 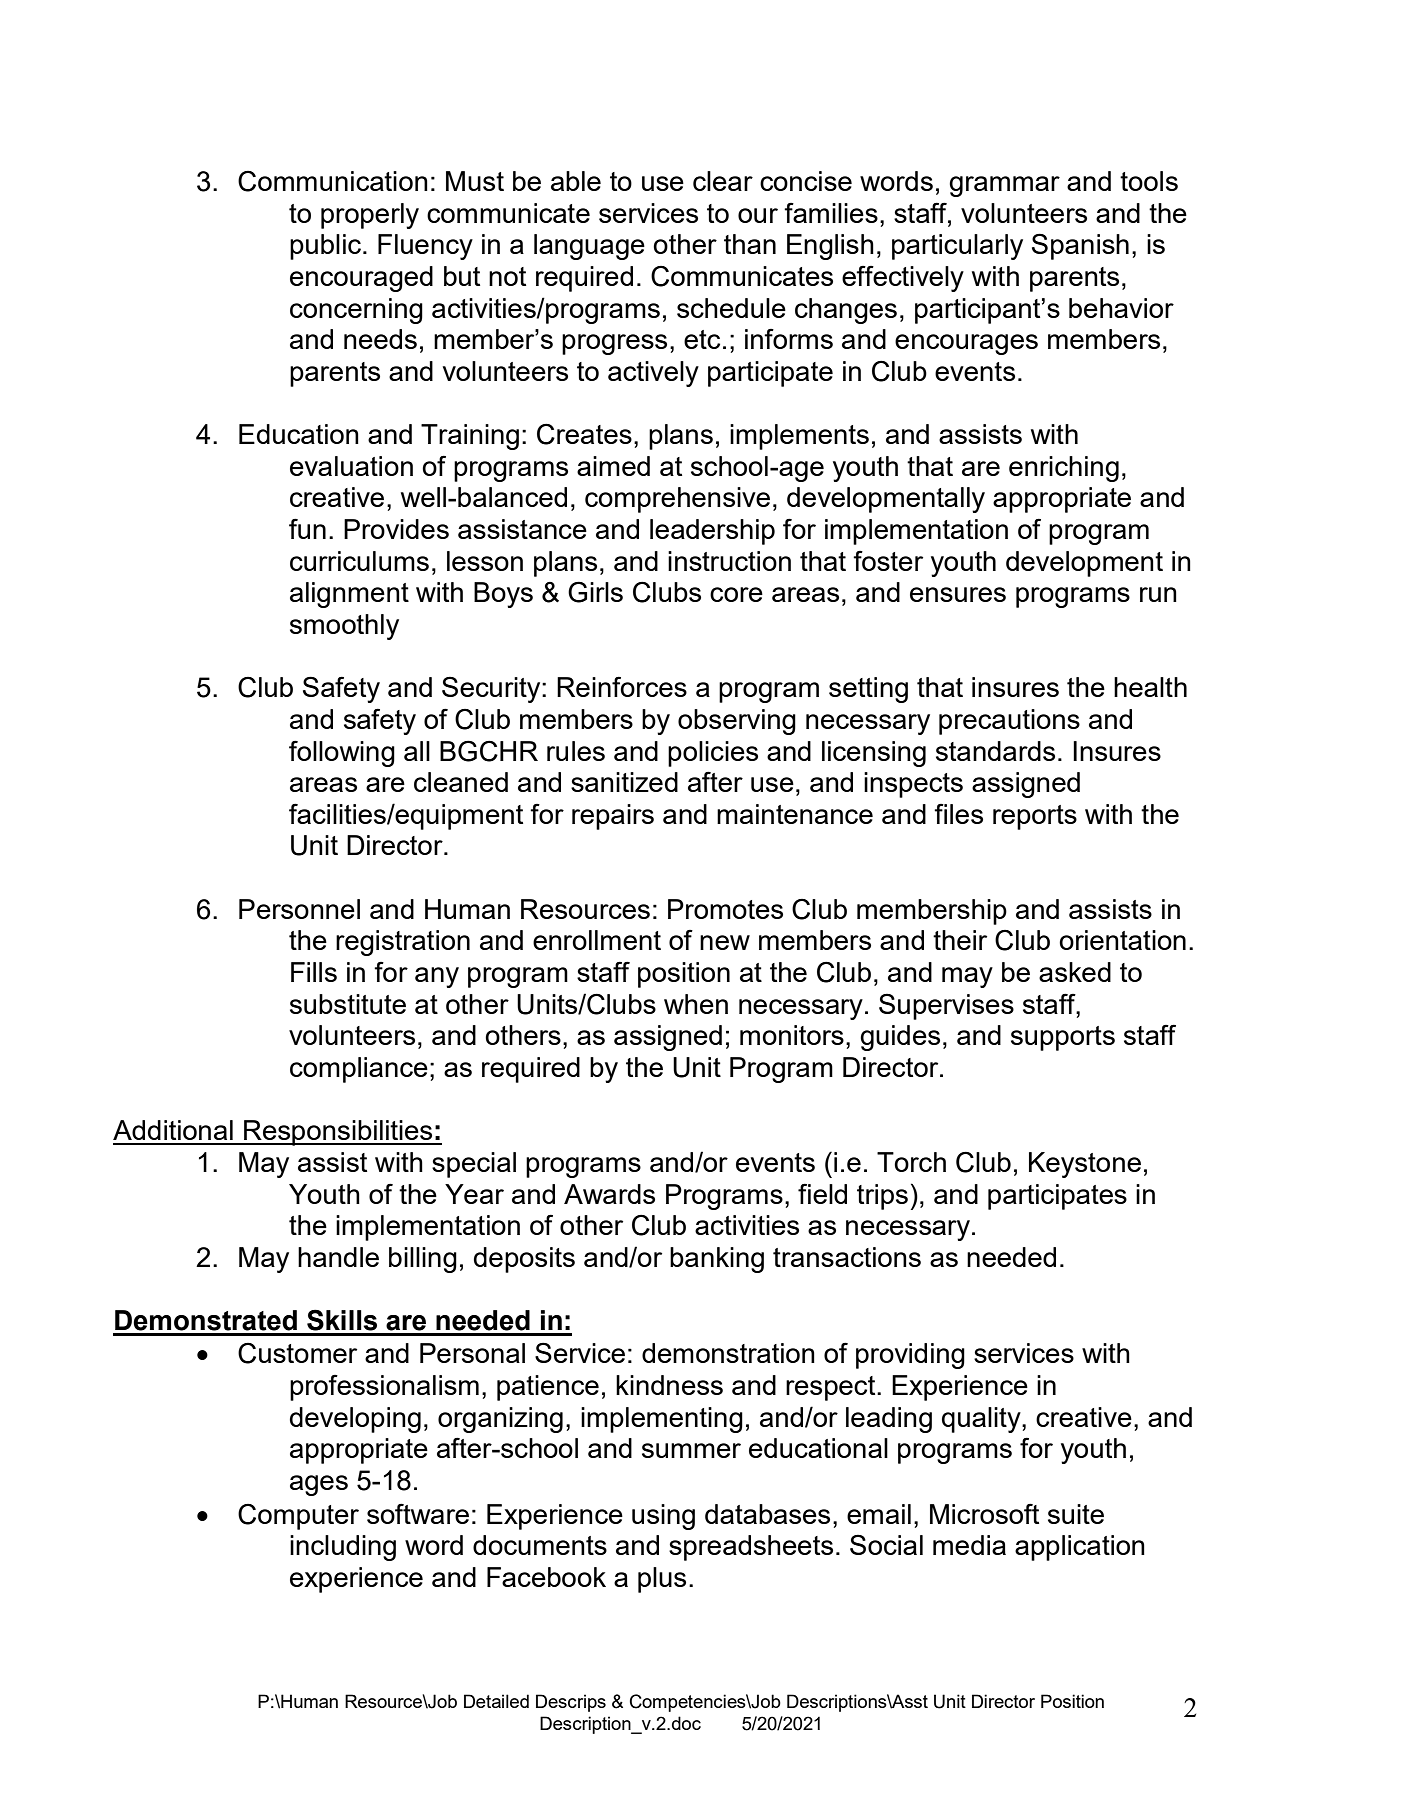 I want to click on Detailed, so click(x=496, y=1701).
